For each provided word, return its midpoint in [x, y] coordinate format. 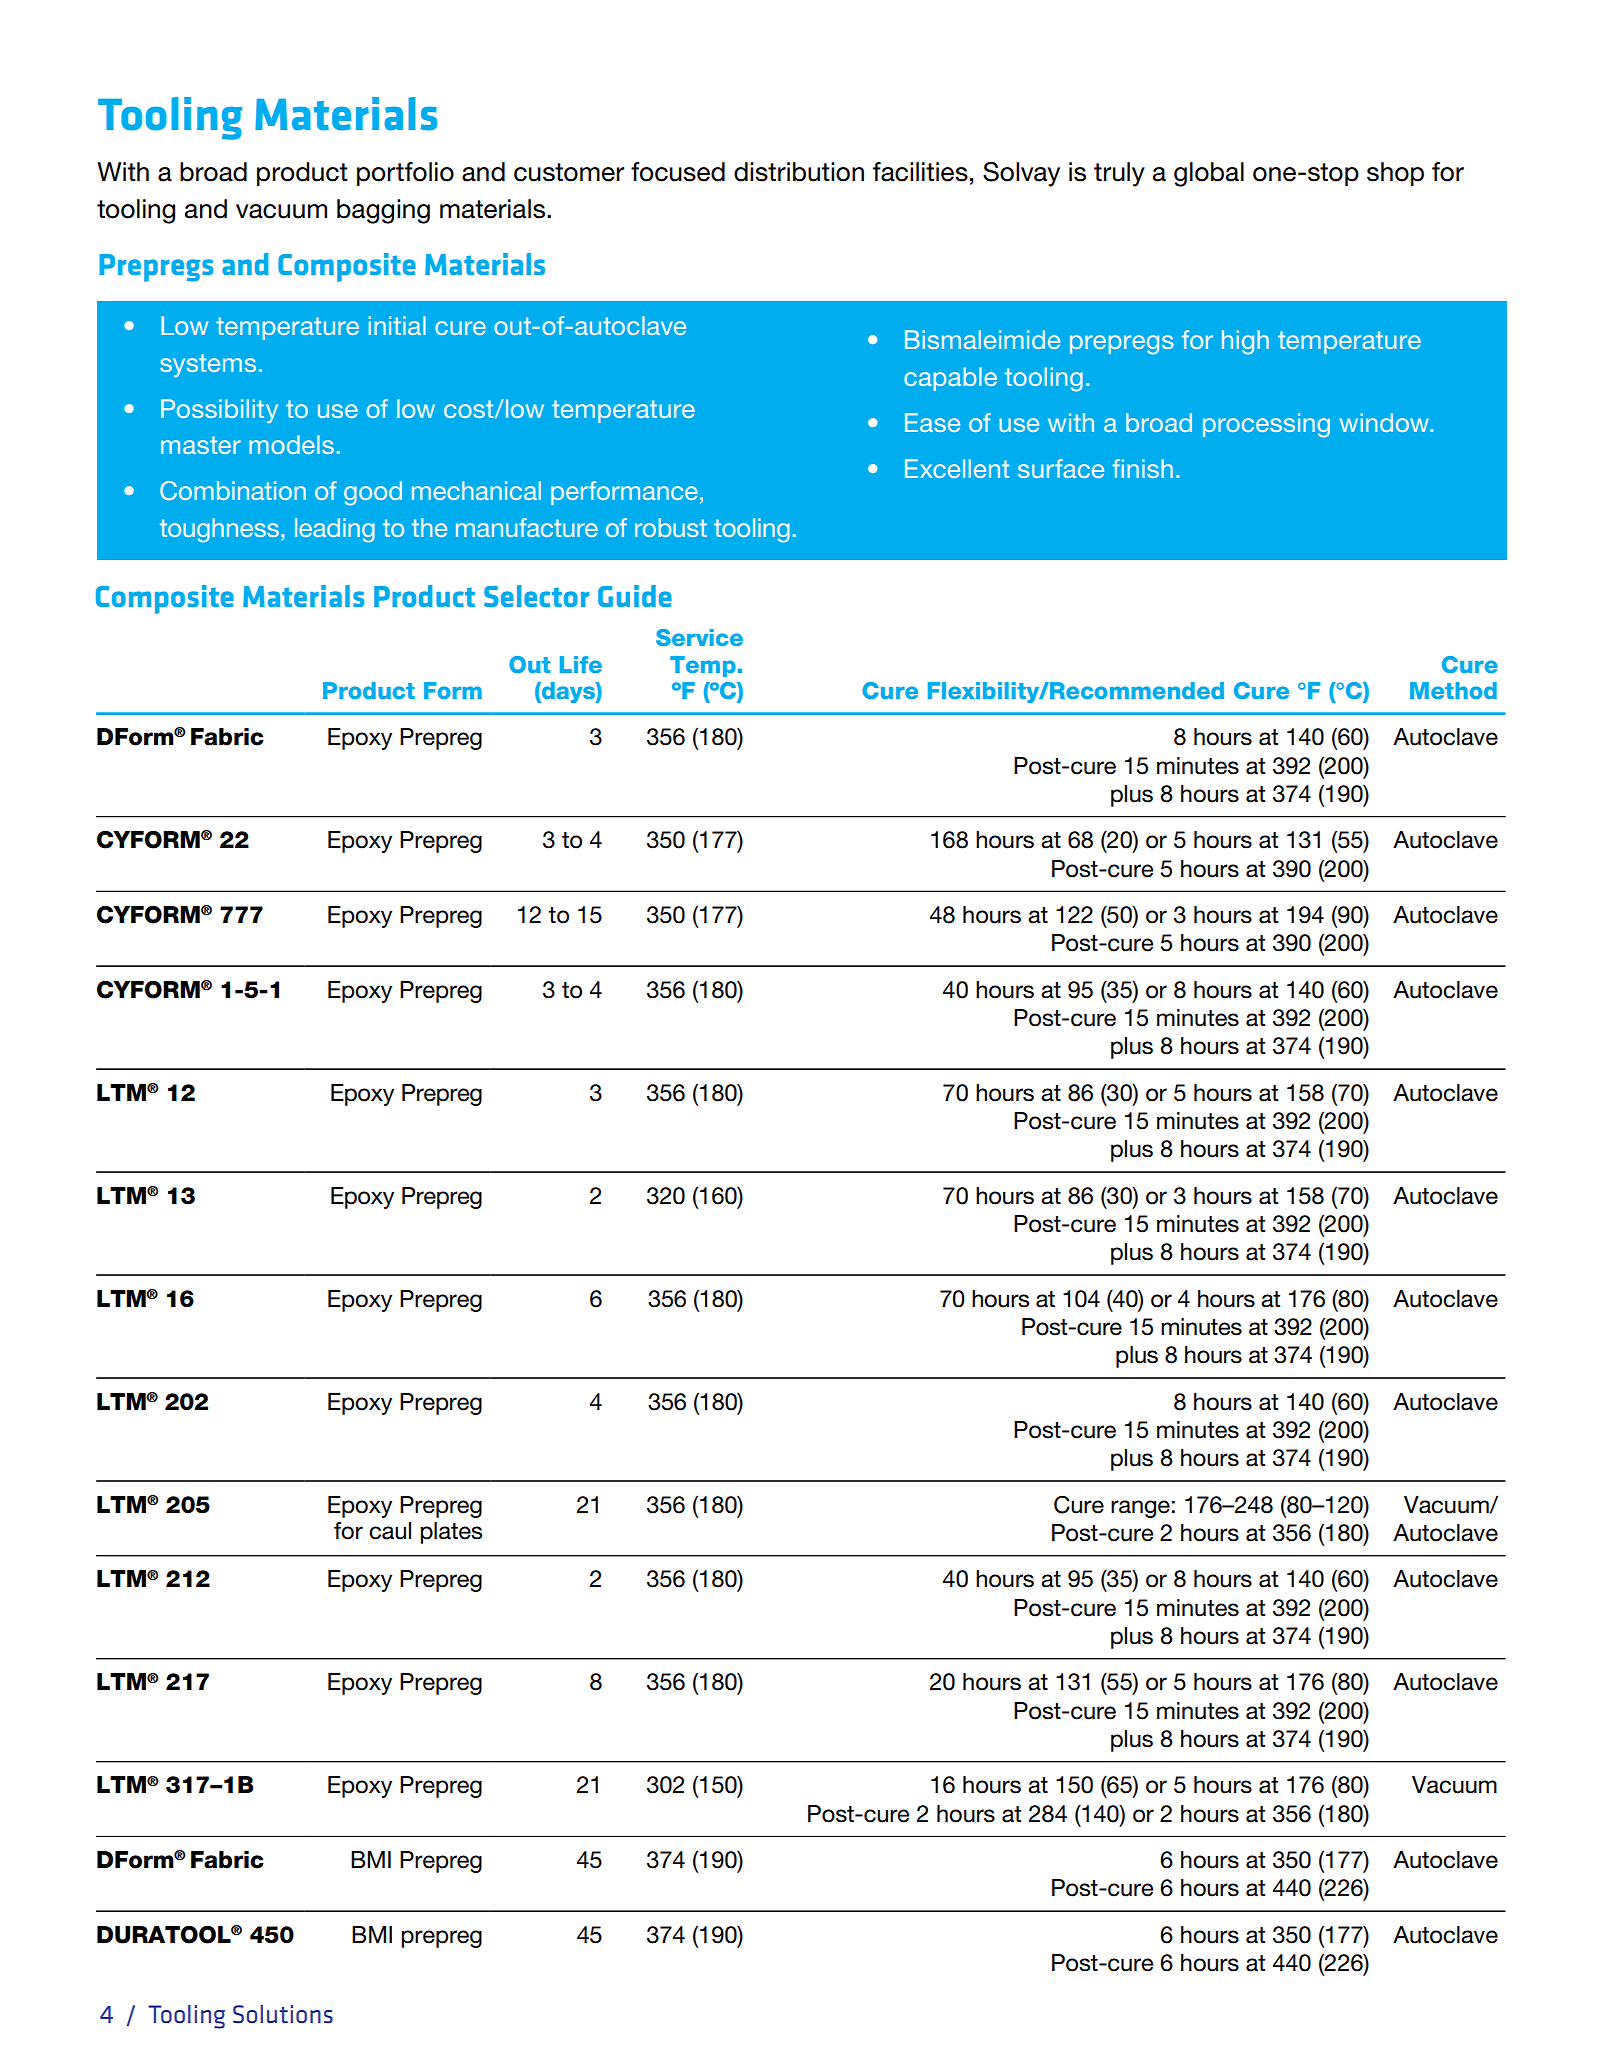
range [1140, 1509]
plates [451, 1533]
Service [699, 637]
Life [581, 664]
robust [671, 527]
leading [335, 530]
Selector [537, 596]
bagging [383, 211]
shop [1395, 174]
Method [1453, 690]
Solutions [283, 2014]
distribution [799, 172]
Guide [635, 596]
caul [390, 1531]
